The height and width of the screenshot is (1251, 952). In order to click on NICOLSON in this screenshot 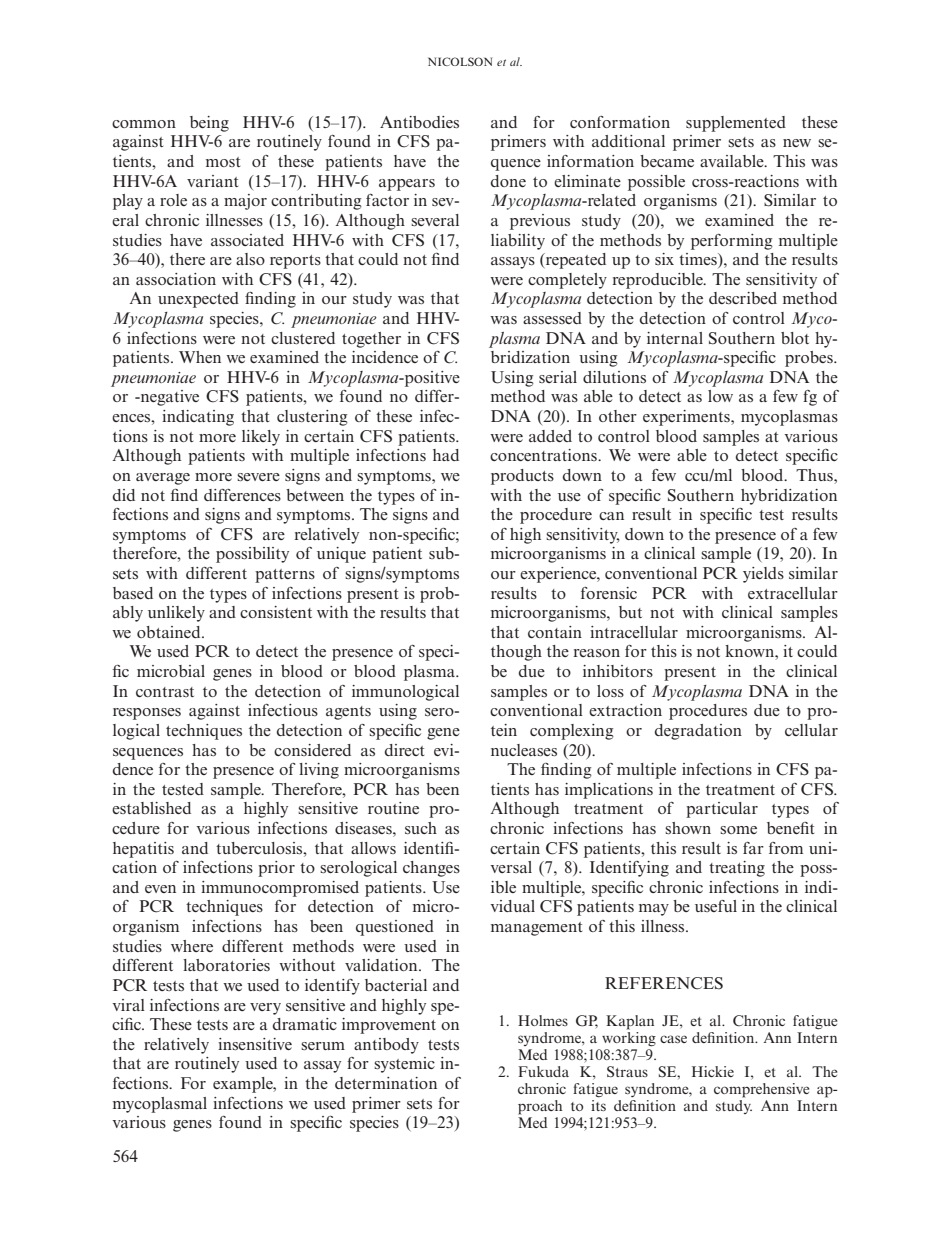, I will do `click(460, 61)`.
